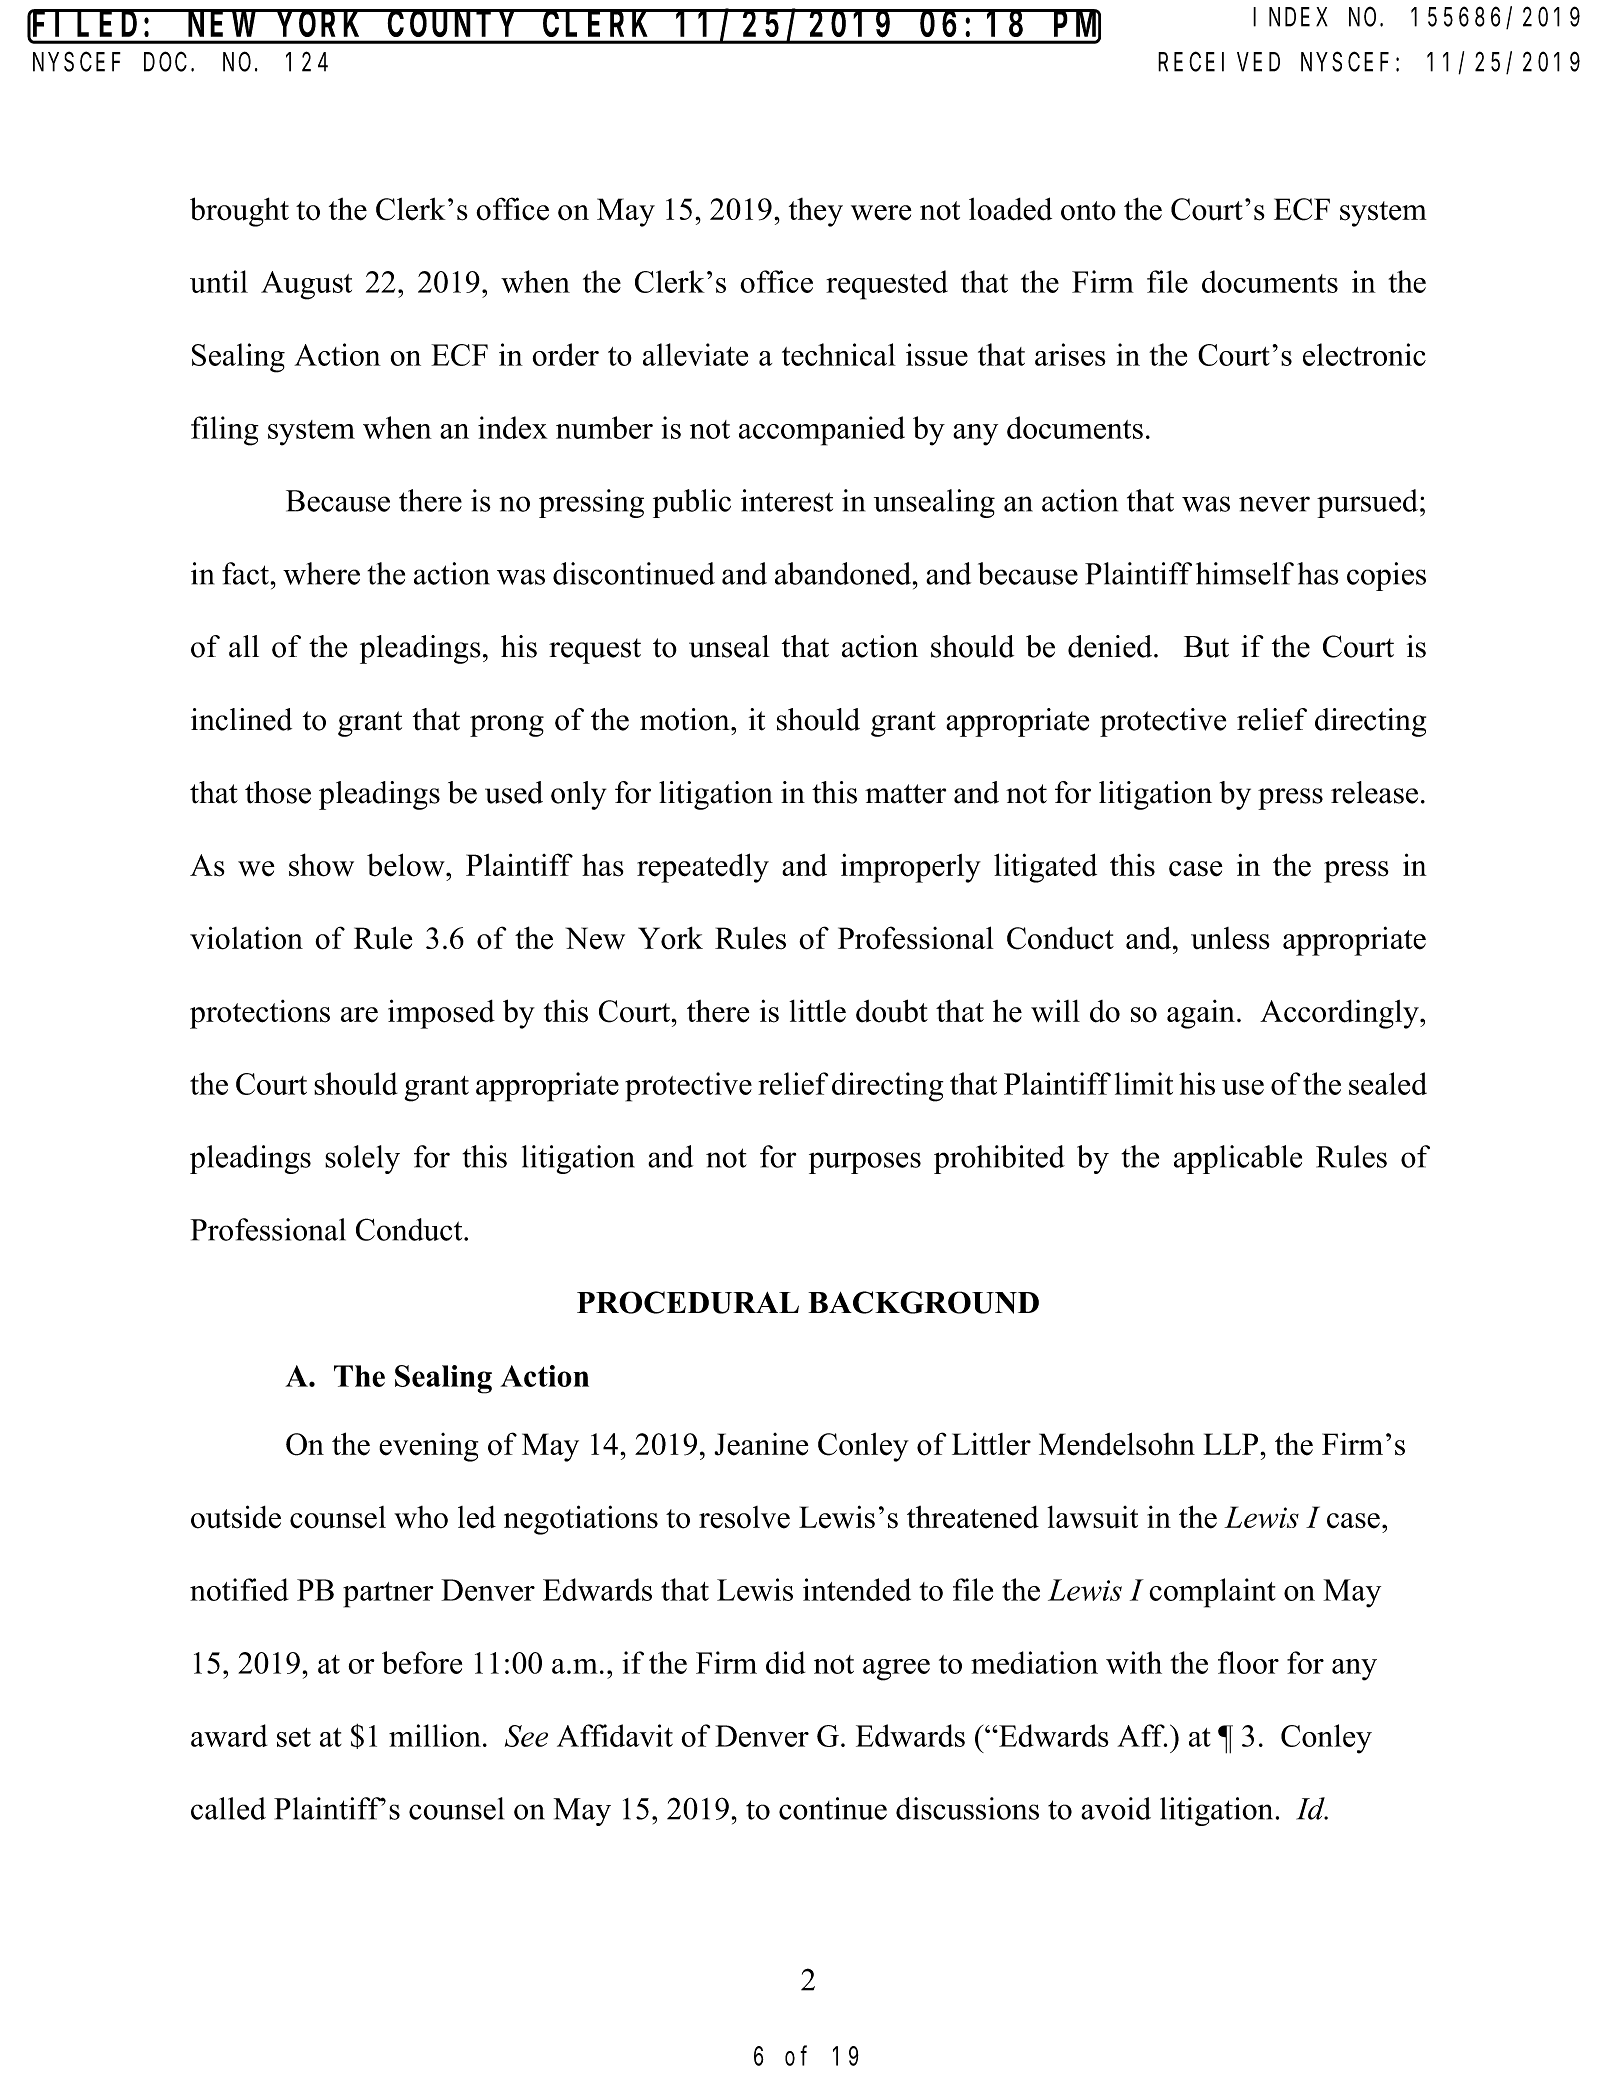  I want to click on unless, so click(1230, 938).
